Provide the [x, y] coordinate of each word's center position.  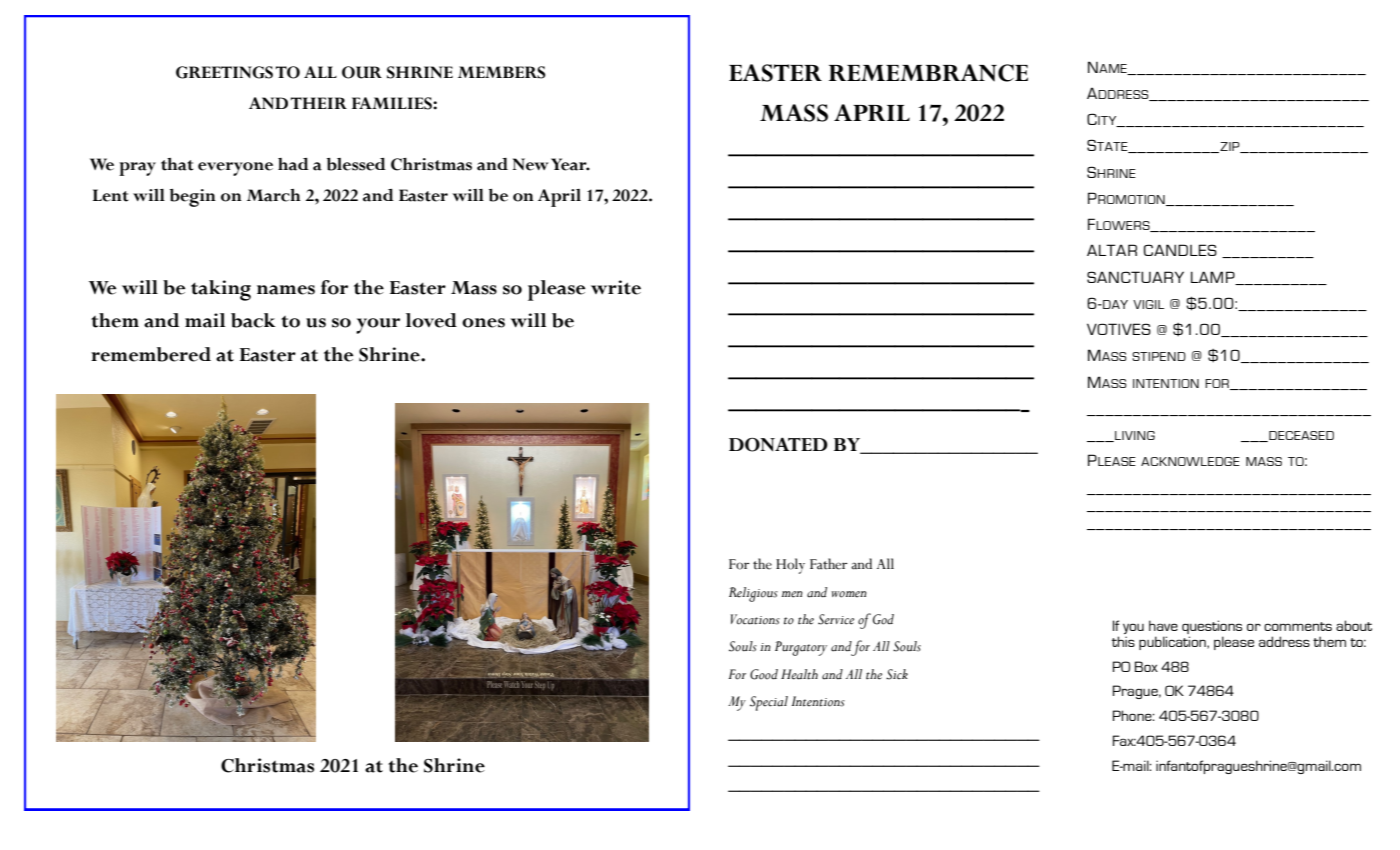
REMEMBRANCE [928, 73]
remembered [151, 354]
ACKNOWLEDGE [1190, 461]
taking [221, 290]
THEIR [318, 103]
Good [764, 674]
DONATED [778, 444]
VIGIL [1148, 304]
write [616, 287]
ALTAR [1112, 250]
